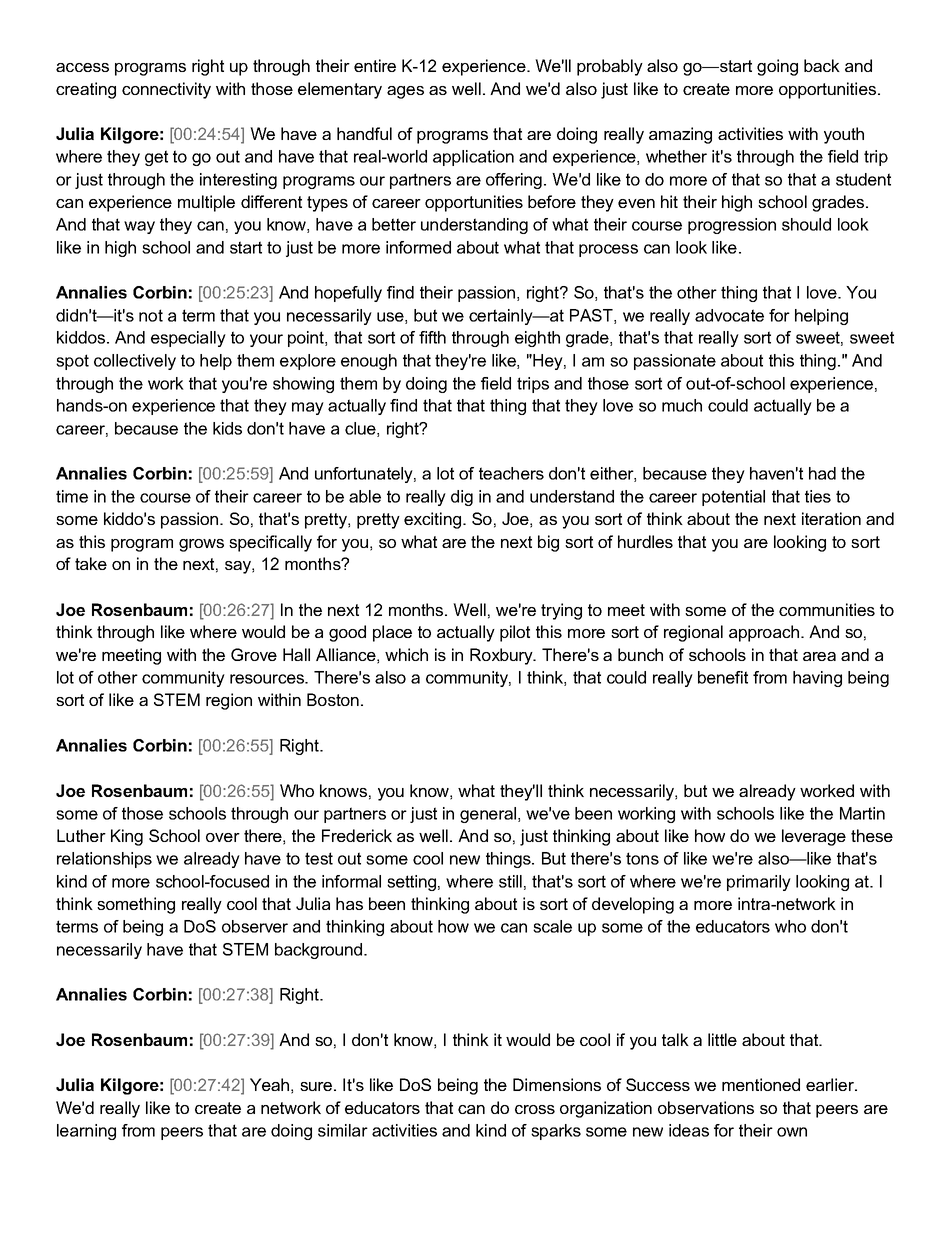 The height and width of the screenshot is (1233, 952). What do you see at coordinates (223, 837) in the screenshot?
I see `over` at bounding box center [223, 837].
